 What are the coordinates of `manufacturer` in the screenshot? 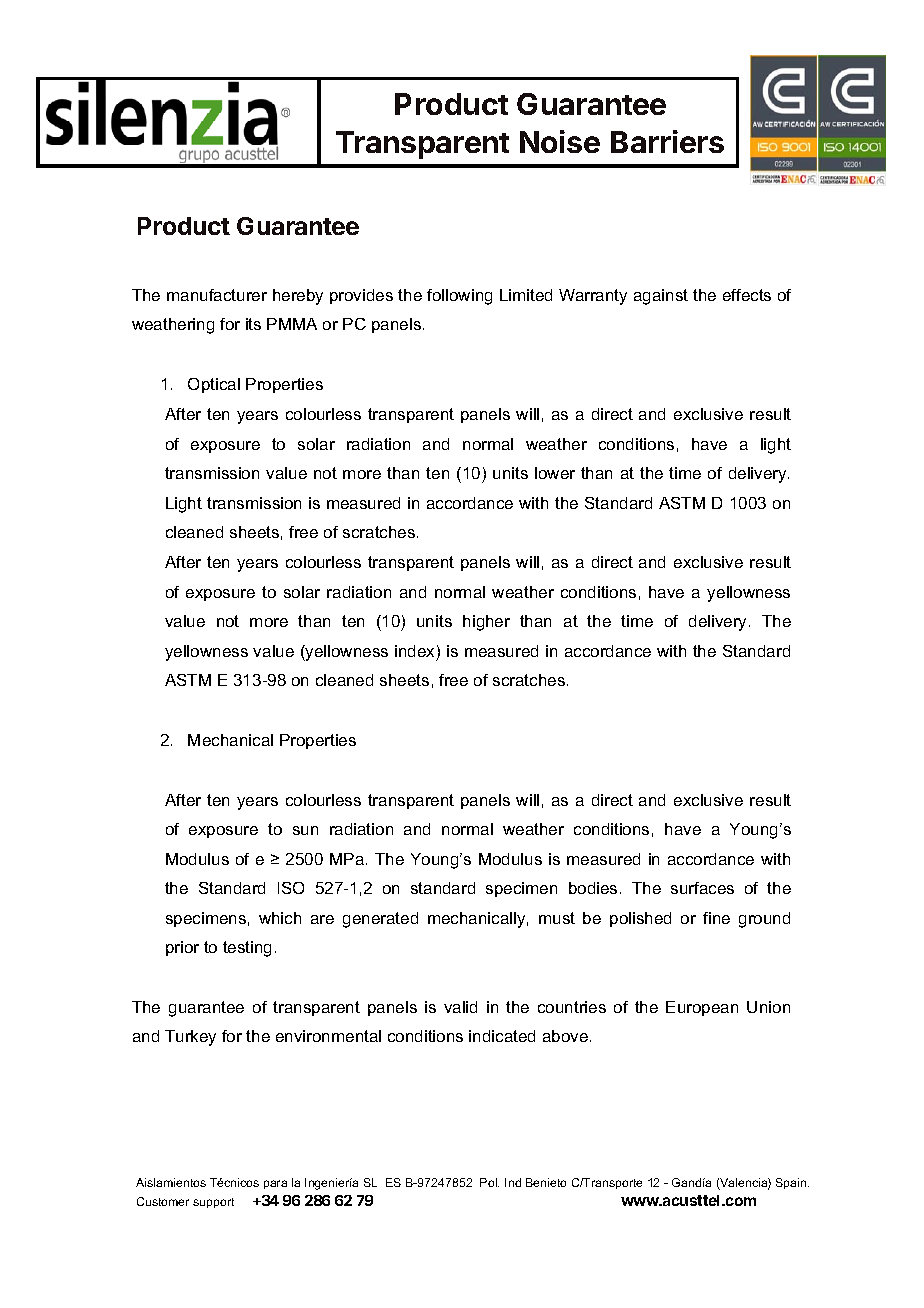 It's located at (217, 295).
